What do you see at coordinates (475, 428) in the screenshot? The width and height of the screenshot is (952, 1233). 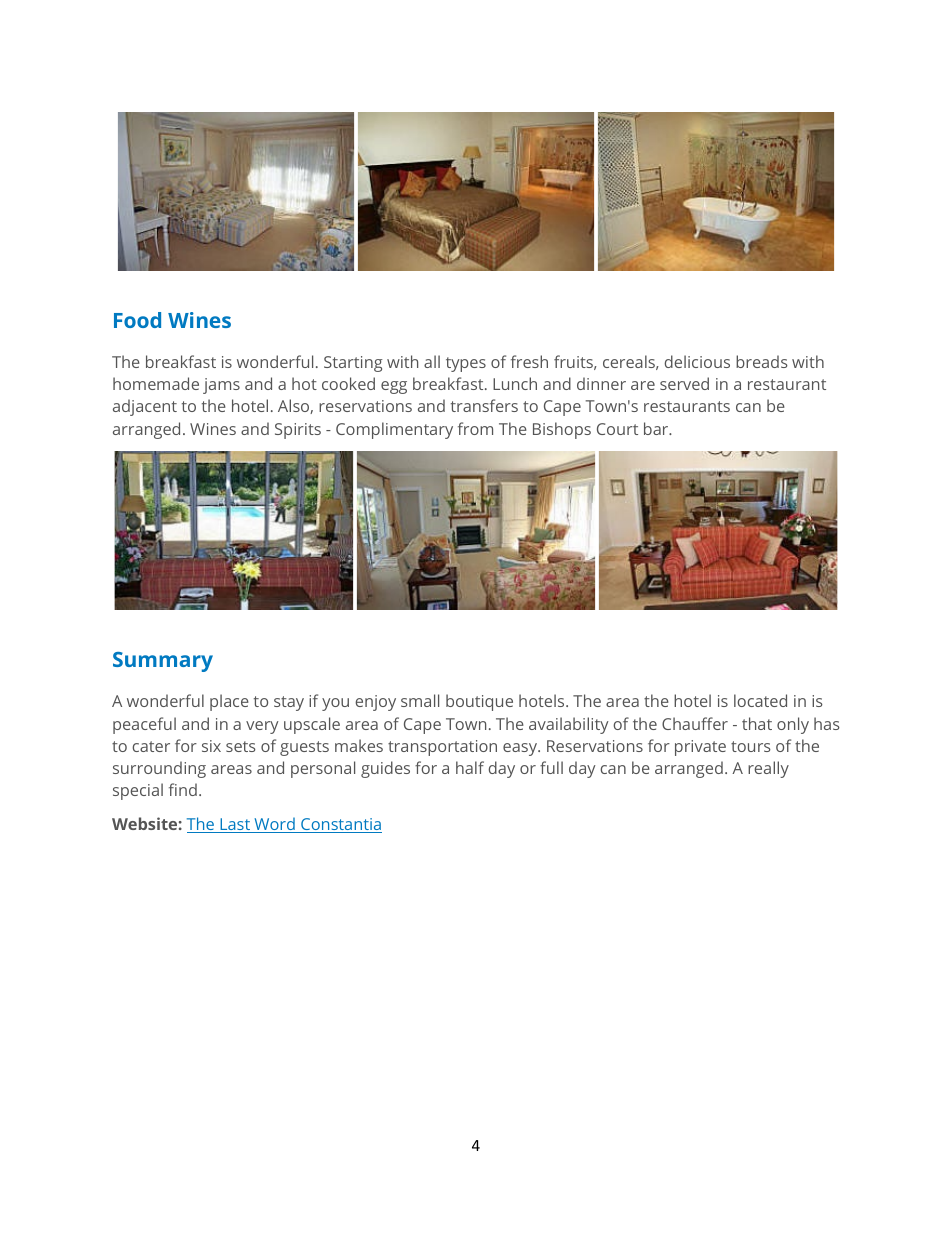 I see `from` at bounding box center [475, 428].
